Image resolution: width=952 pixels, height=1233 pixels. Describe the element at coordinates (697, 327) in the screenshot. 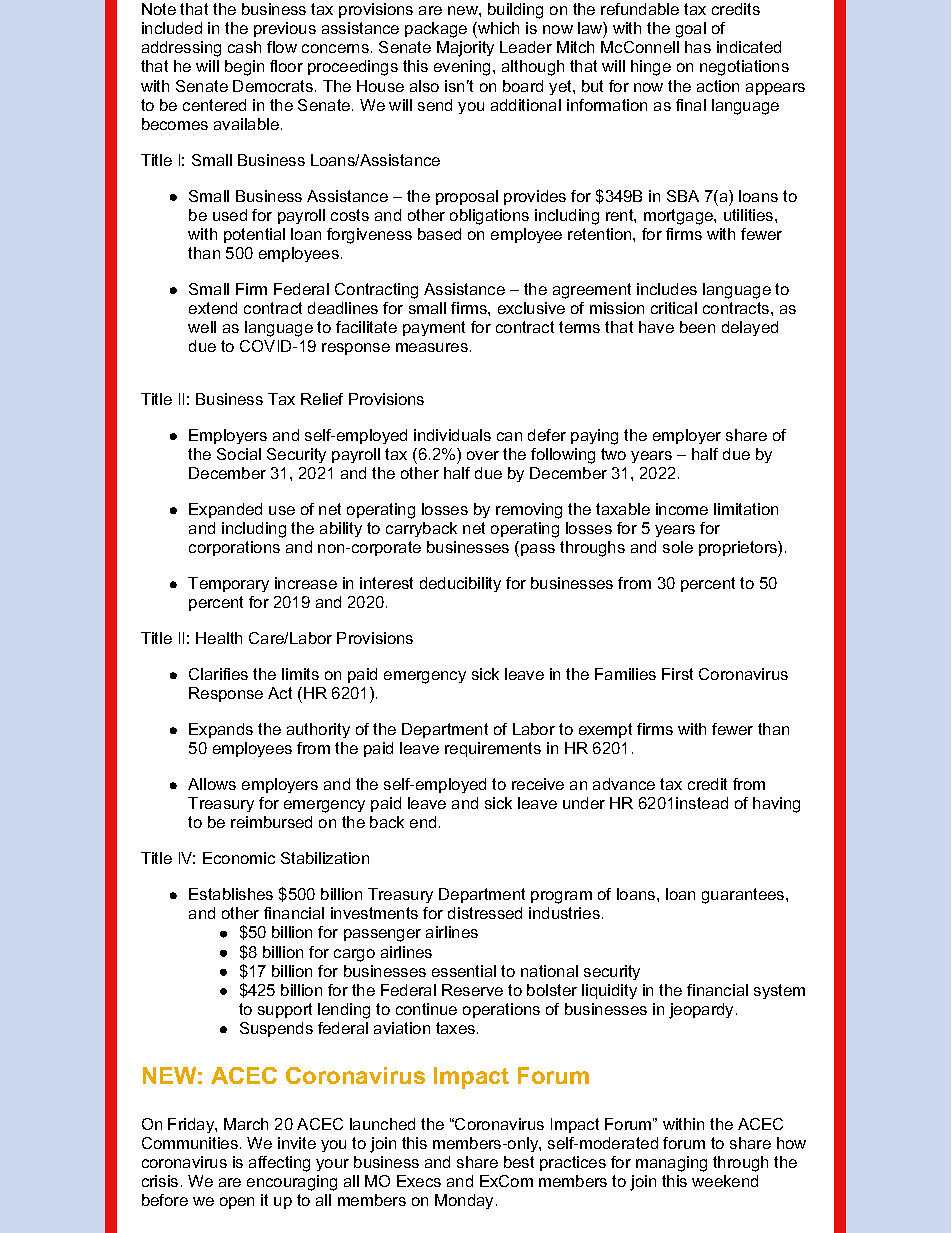

I see `been` at that location.
